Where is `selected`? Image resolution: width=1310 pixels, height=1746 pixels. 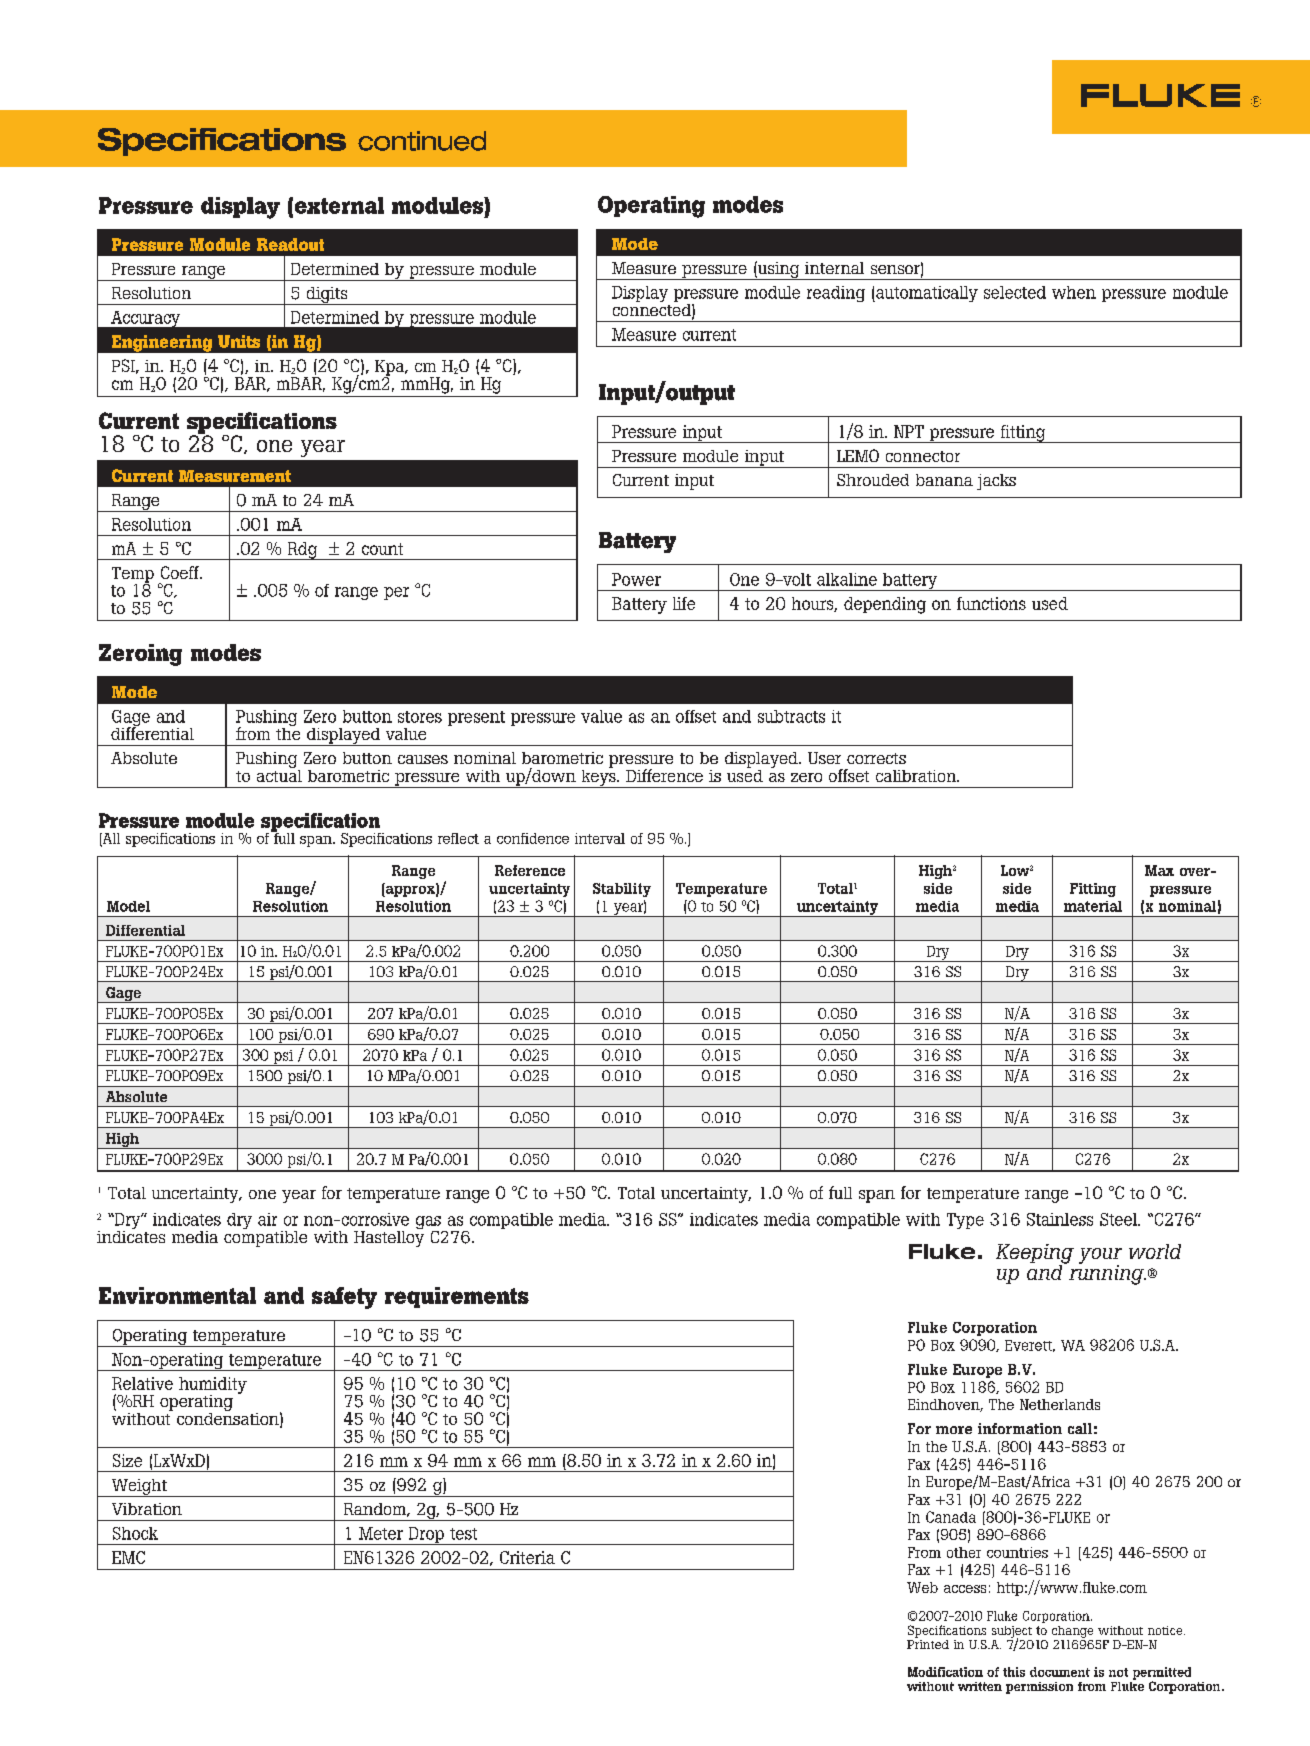
selected is located at coordinates (1015, 292).
